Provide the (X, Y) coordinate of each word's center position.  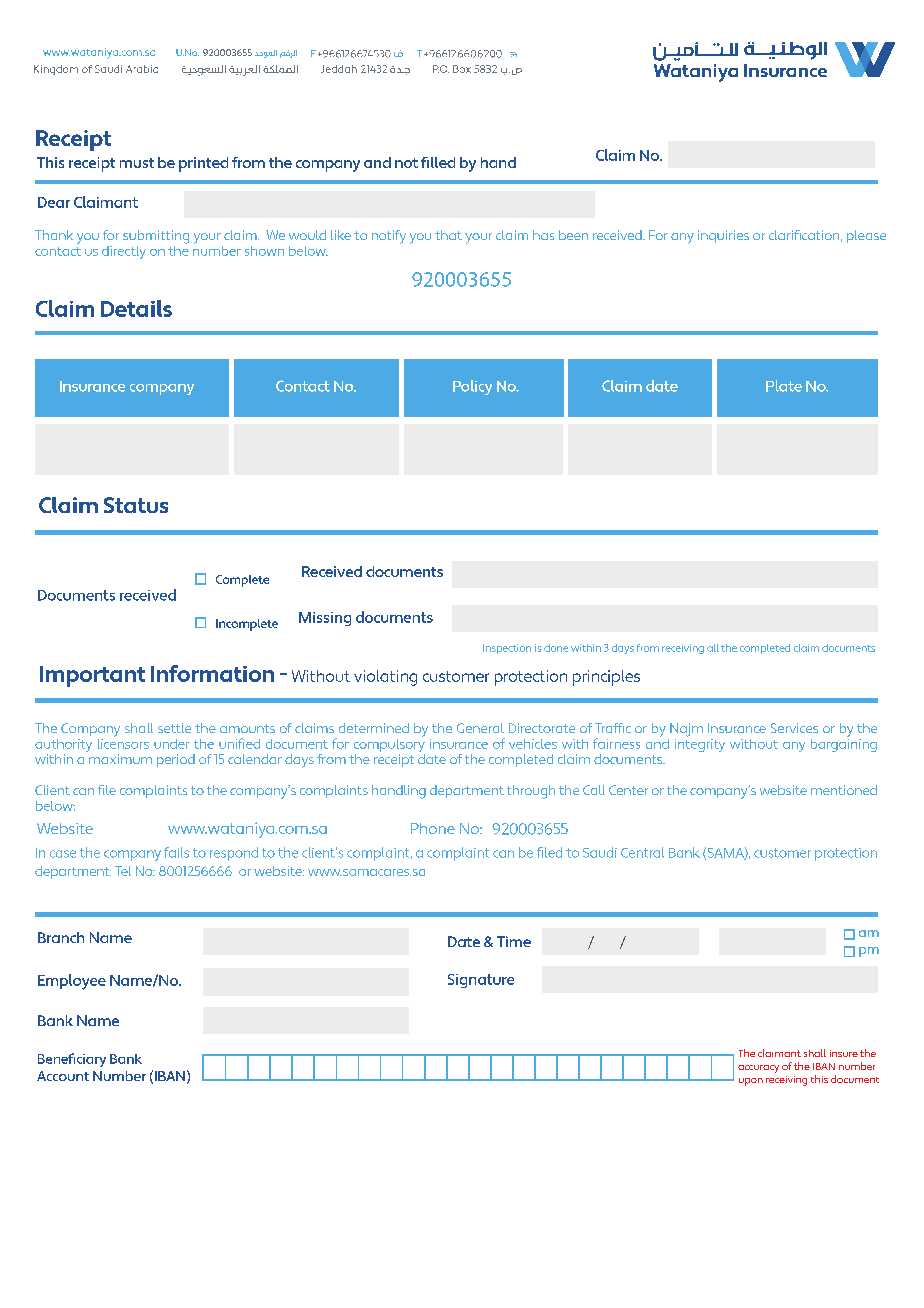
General (480, 728)
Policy (472, 387)
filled (438, 162)
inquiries (723, 236)
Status (136, 505)
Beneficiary (72, 1060)
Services (794, 728)
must (137, 163)
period (176, 760)
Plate (784, 386)
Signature (481, 981)
